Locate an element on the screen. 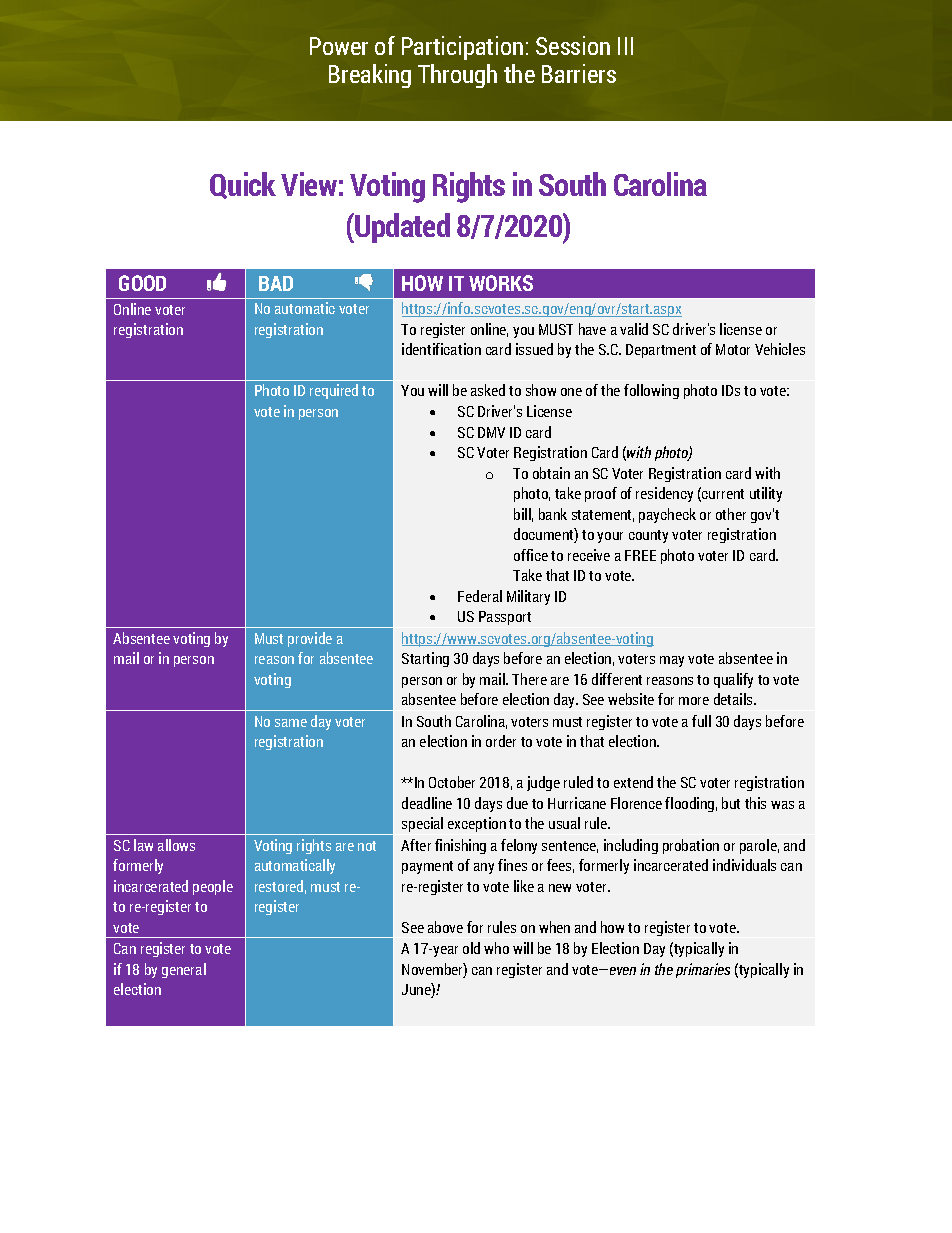 This screenshot has width=952, height=1233. order is located at coordinates (501, 741).
